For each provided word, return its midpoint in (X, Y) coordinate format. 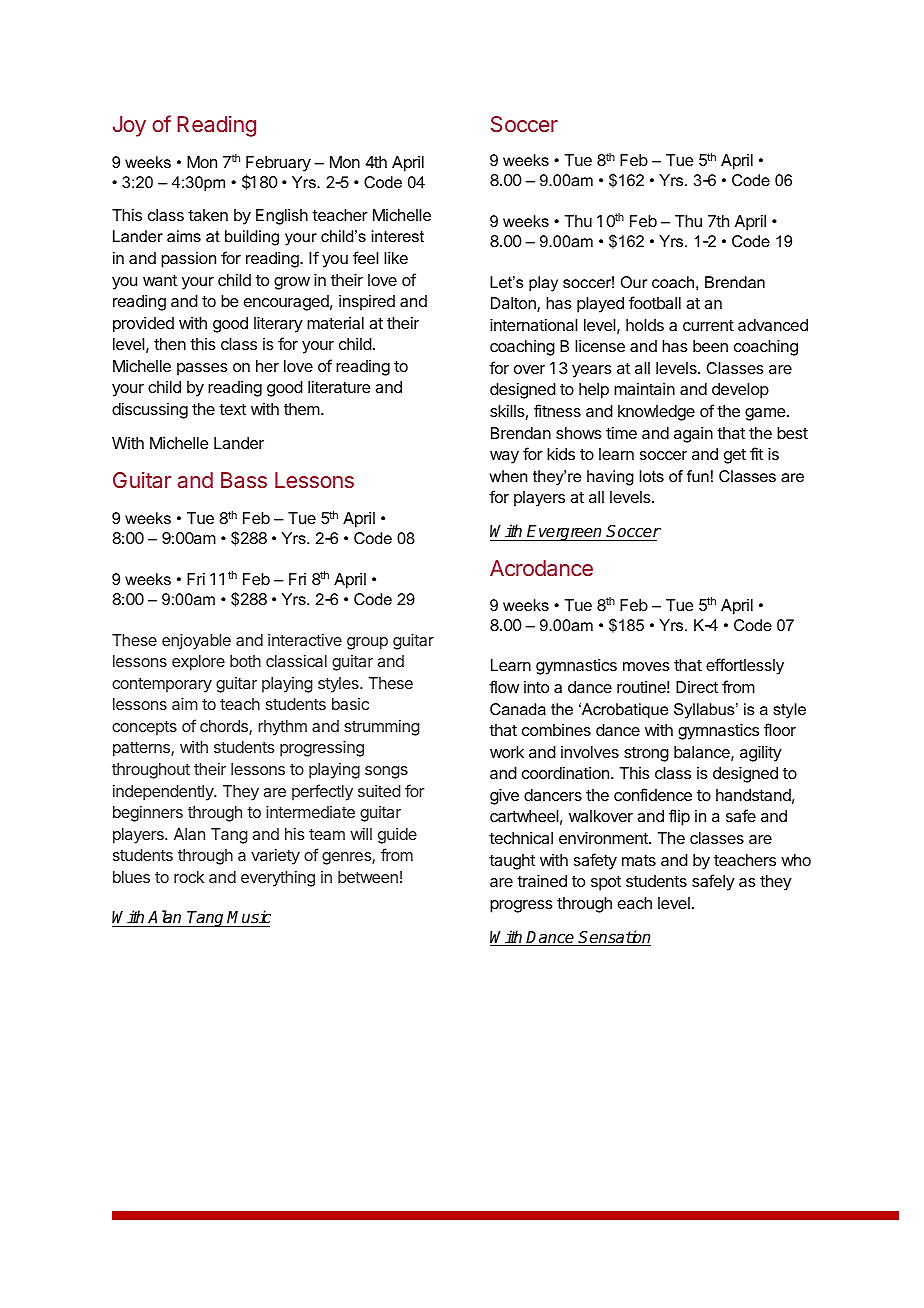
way (504, 457)
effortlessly (745, 666)
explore (198, 663)
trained (542, 881)
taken (208, 215)
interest (398, 236)
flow (504, 686)
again (693, 435)
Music (249, 916)
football (655, 302)
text (232, 409)
